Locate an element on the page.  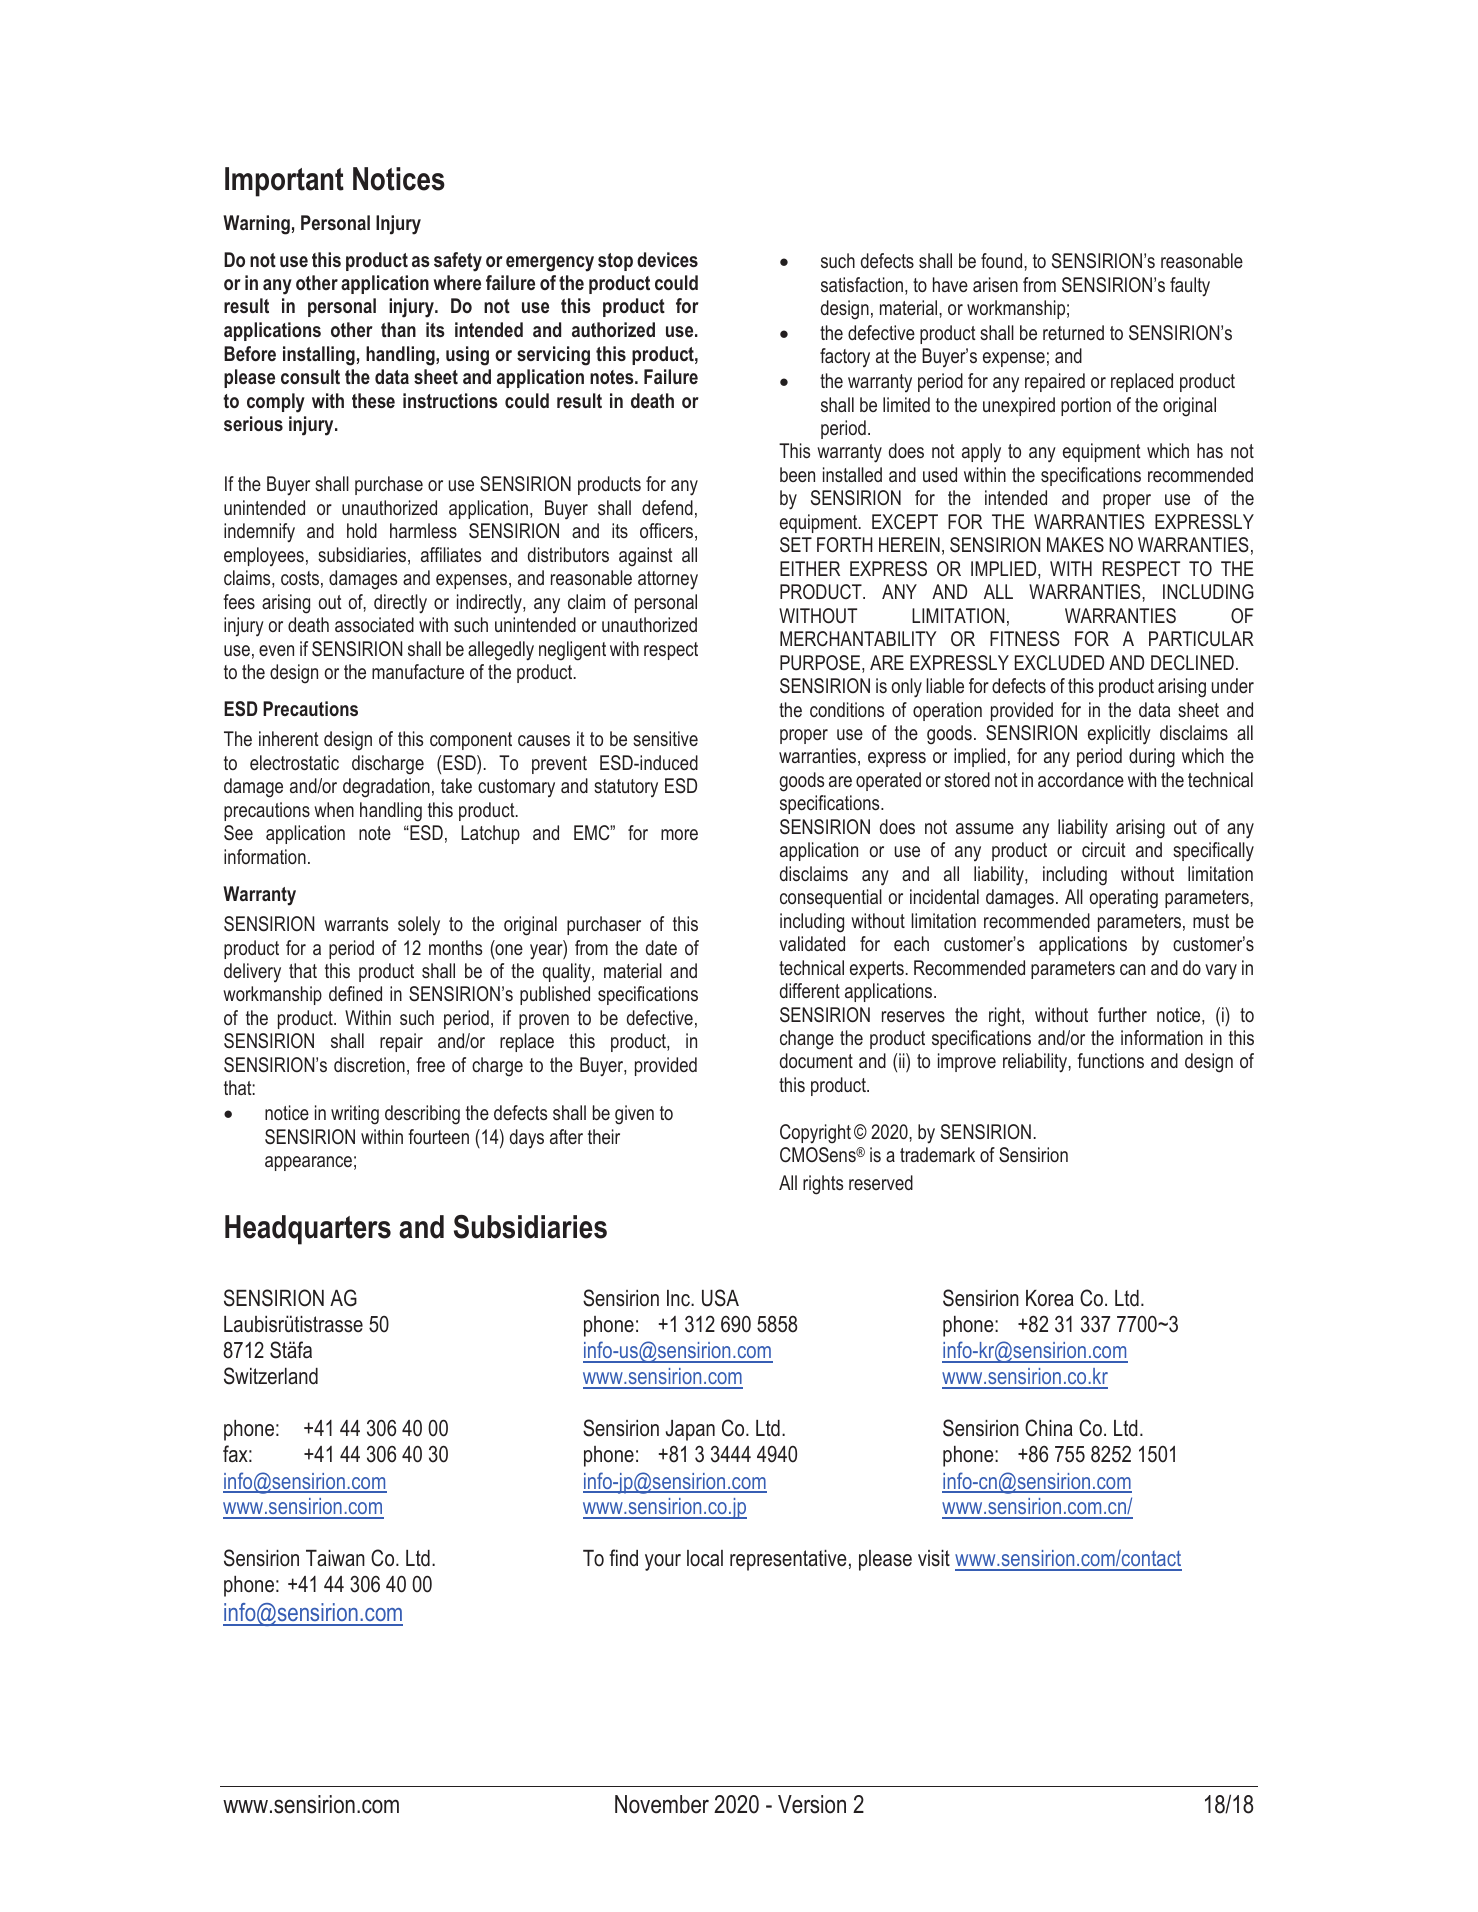
Taiwan is located at coordinates (335, 1558).
